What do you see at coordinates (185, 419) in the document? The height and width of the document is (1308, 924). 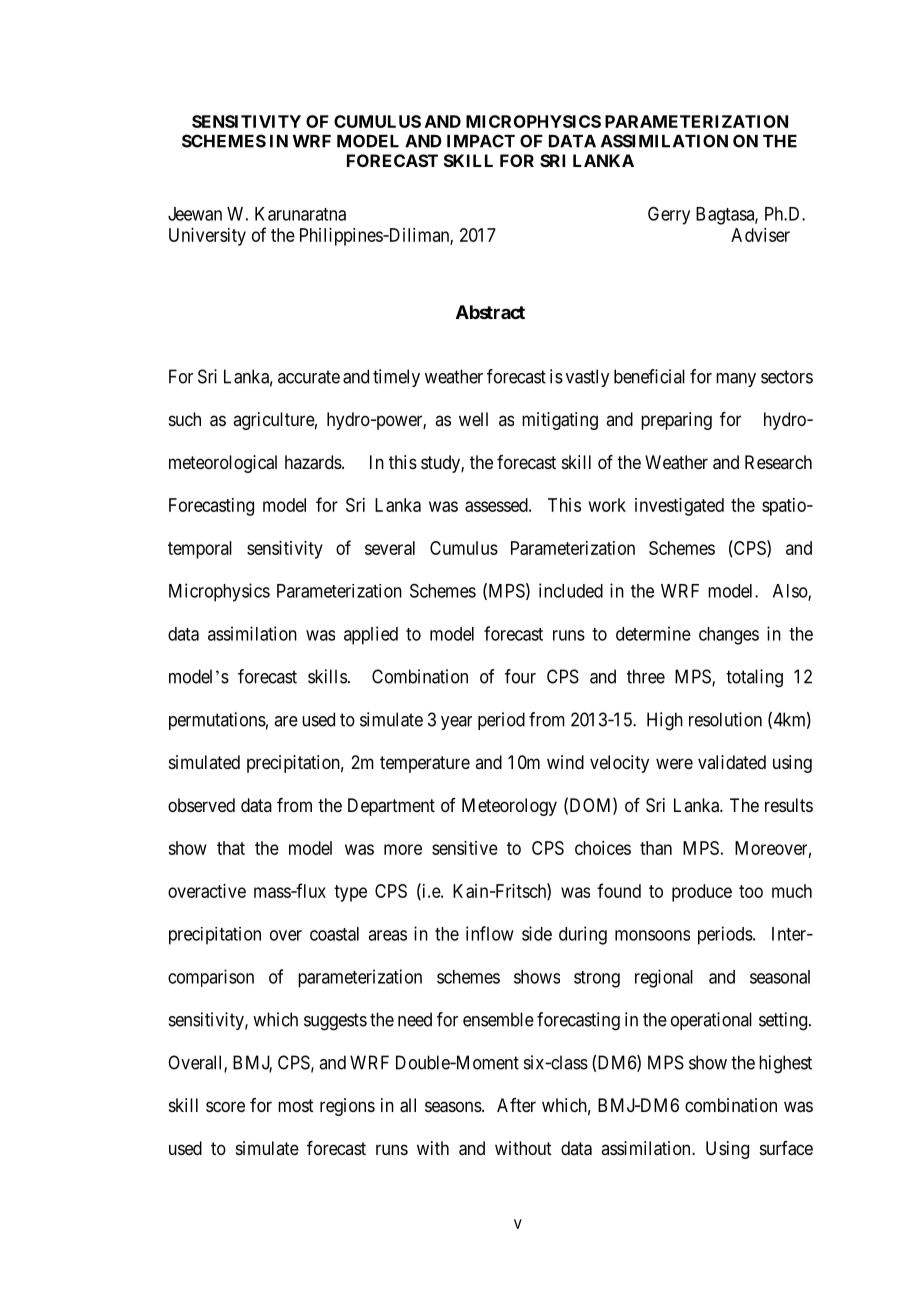 I see `such` at bounding box center [185, 419].
